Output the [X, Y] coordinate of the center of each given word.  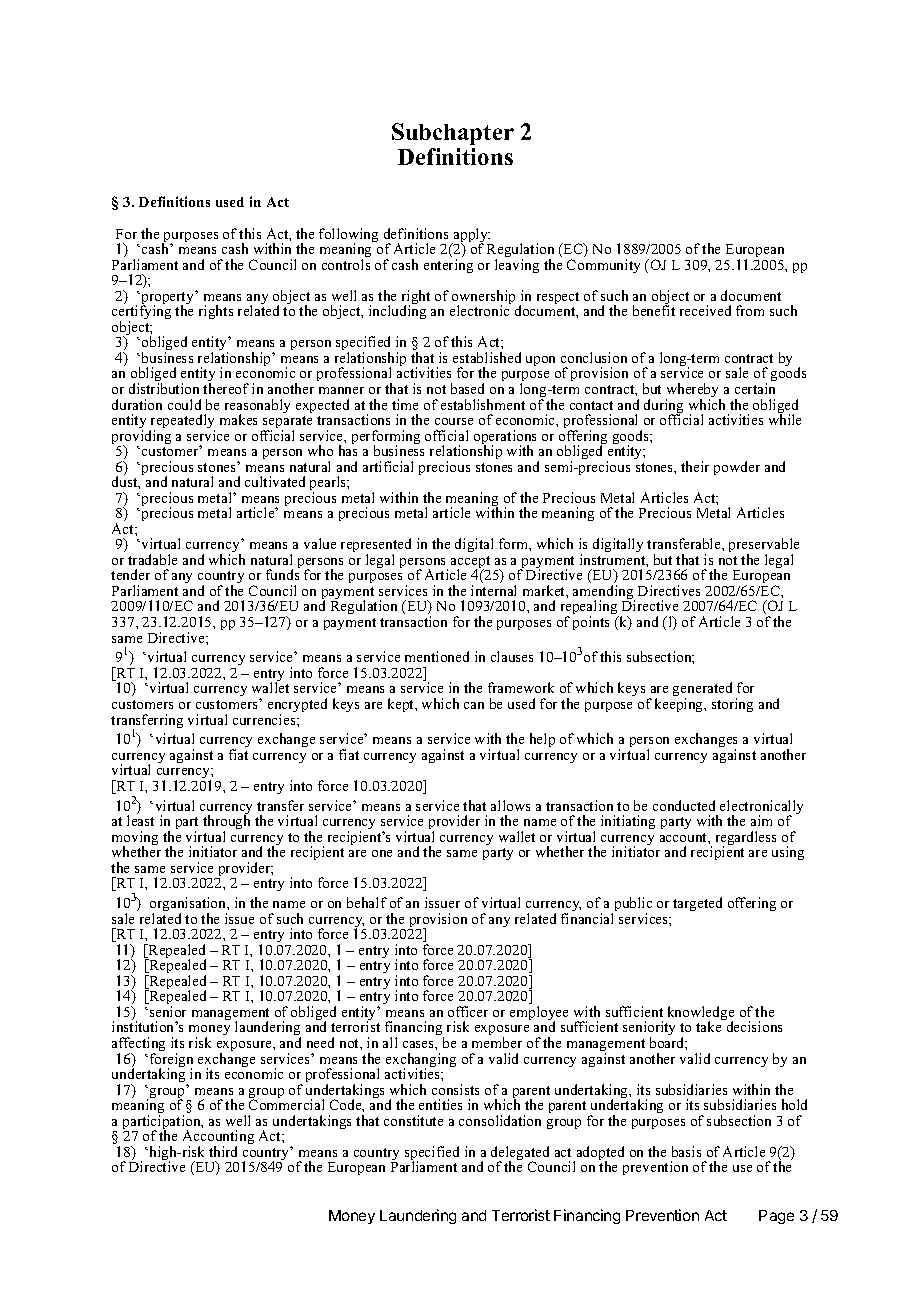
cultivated [275, 481]
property [167, 299]
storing [732, 705]
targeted [697, 904]
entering [448, 266]
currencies [265, 719]
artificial [388, 466]
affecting [138, 1045]
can [474, 705]
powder [737, 468]
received [705, 310]
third [223, 1151]
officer [468, 1011]
